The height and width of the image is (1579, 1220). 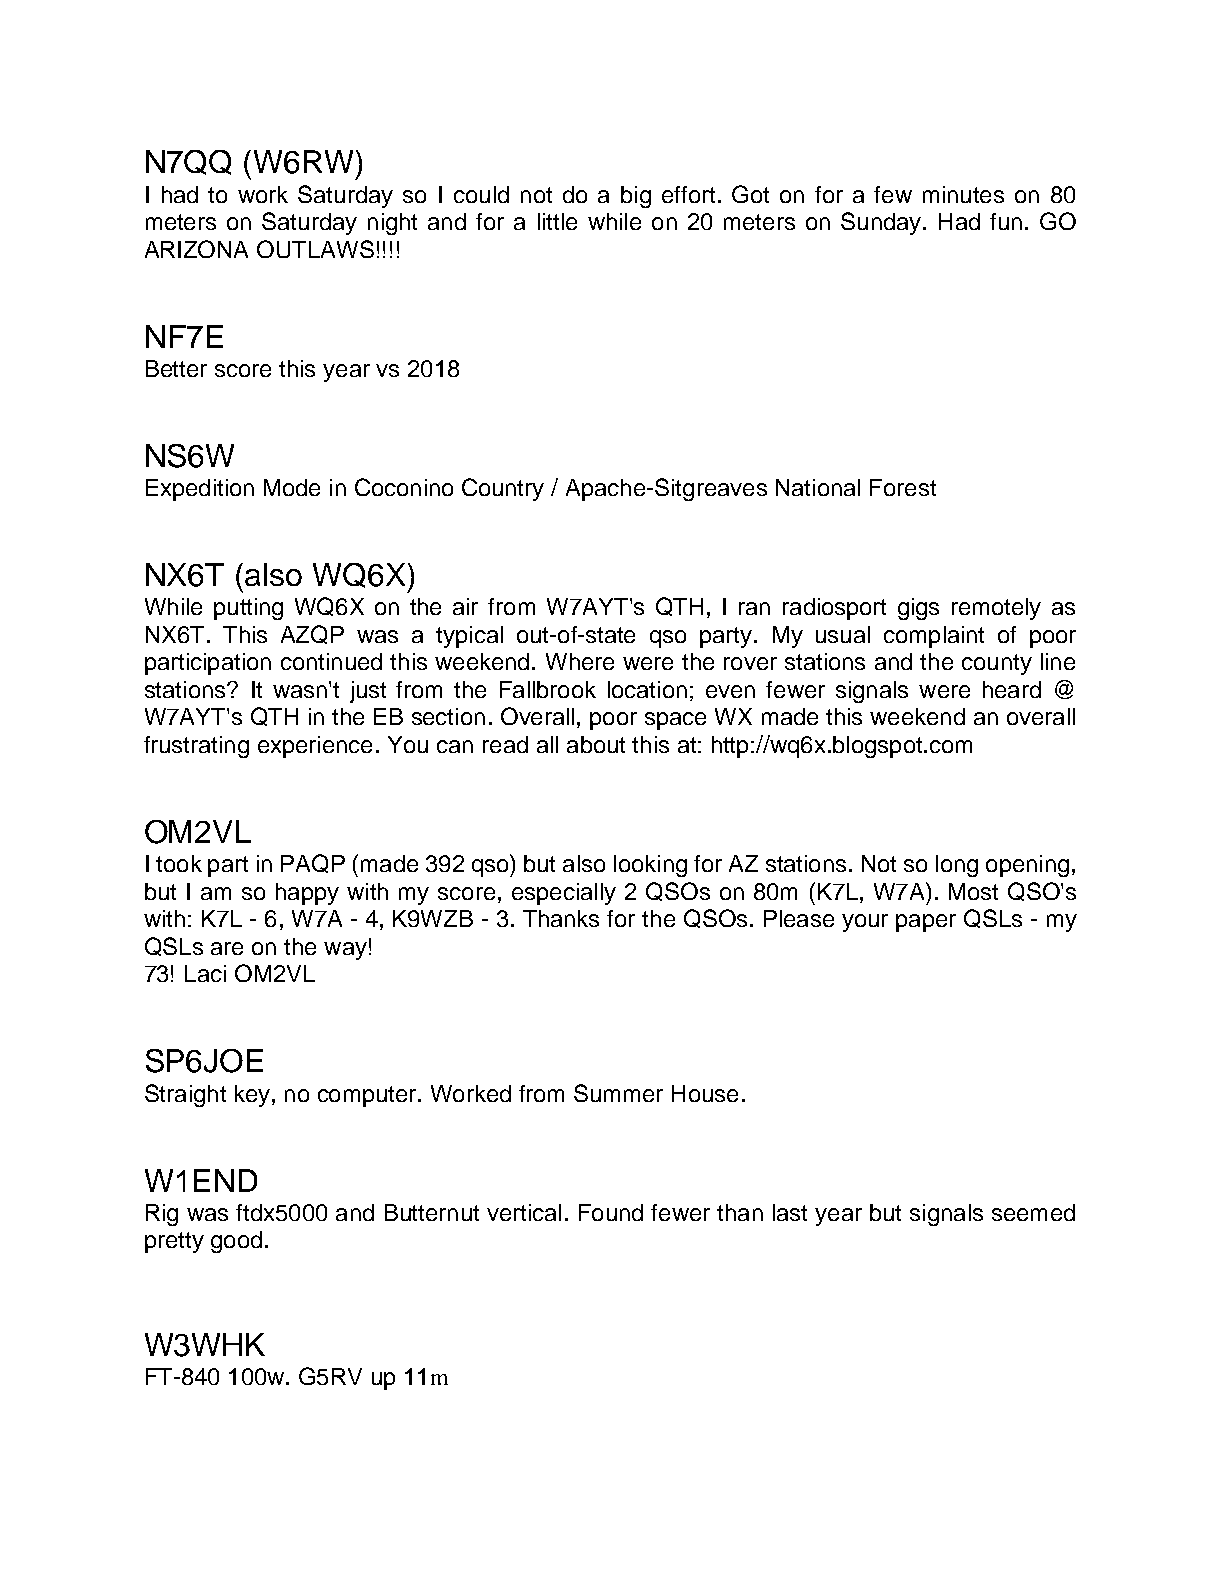 What do you see at coordinates (315, 249) in the image?
I see `OUTLAWS` at bounding box center [315, 249].
